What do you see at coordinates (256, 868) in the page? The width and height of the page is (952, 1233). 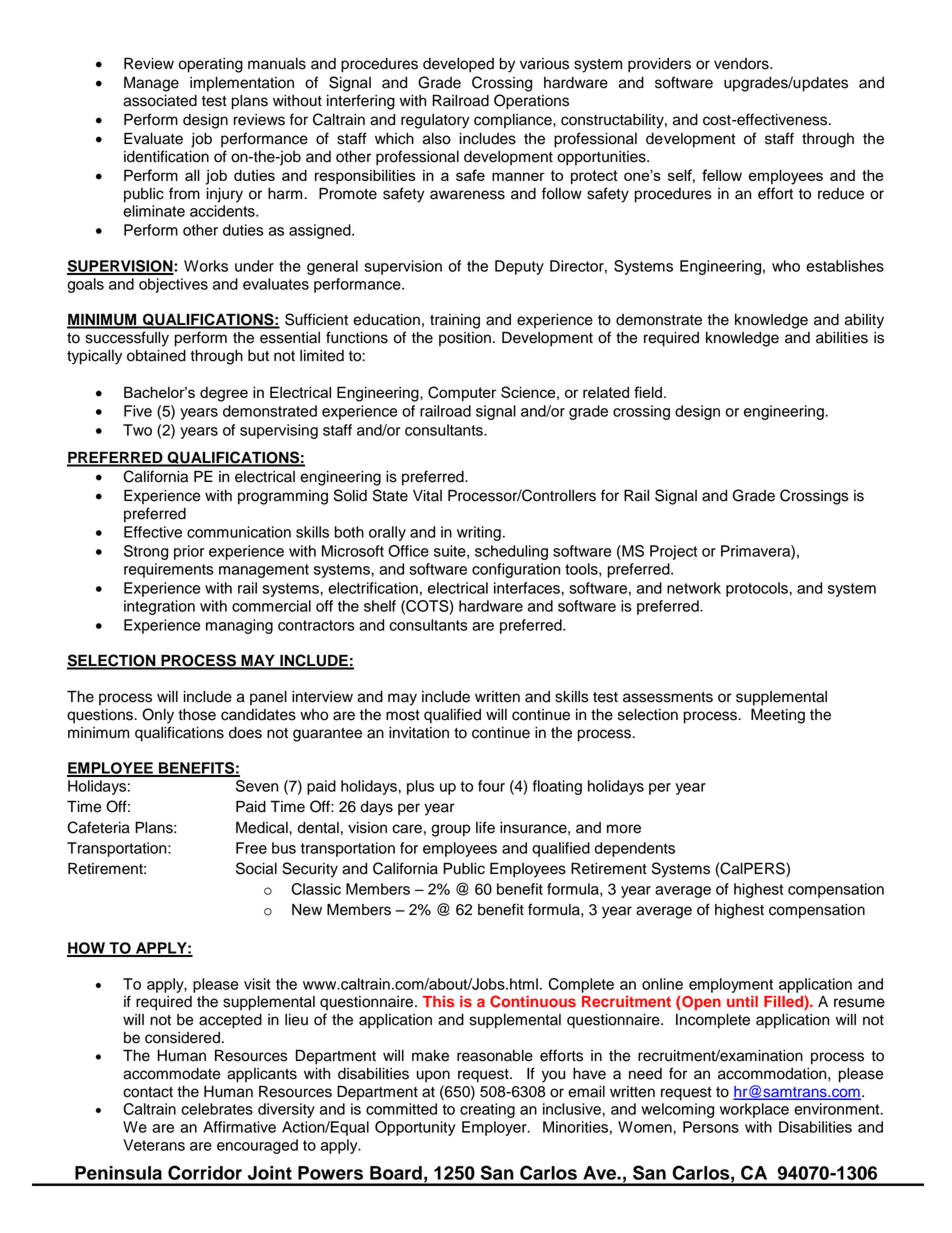 I see `Social` at bounding box center [256, 868].
